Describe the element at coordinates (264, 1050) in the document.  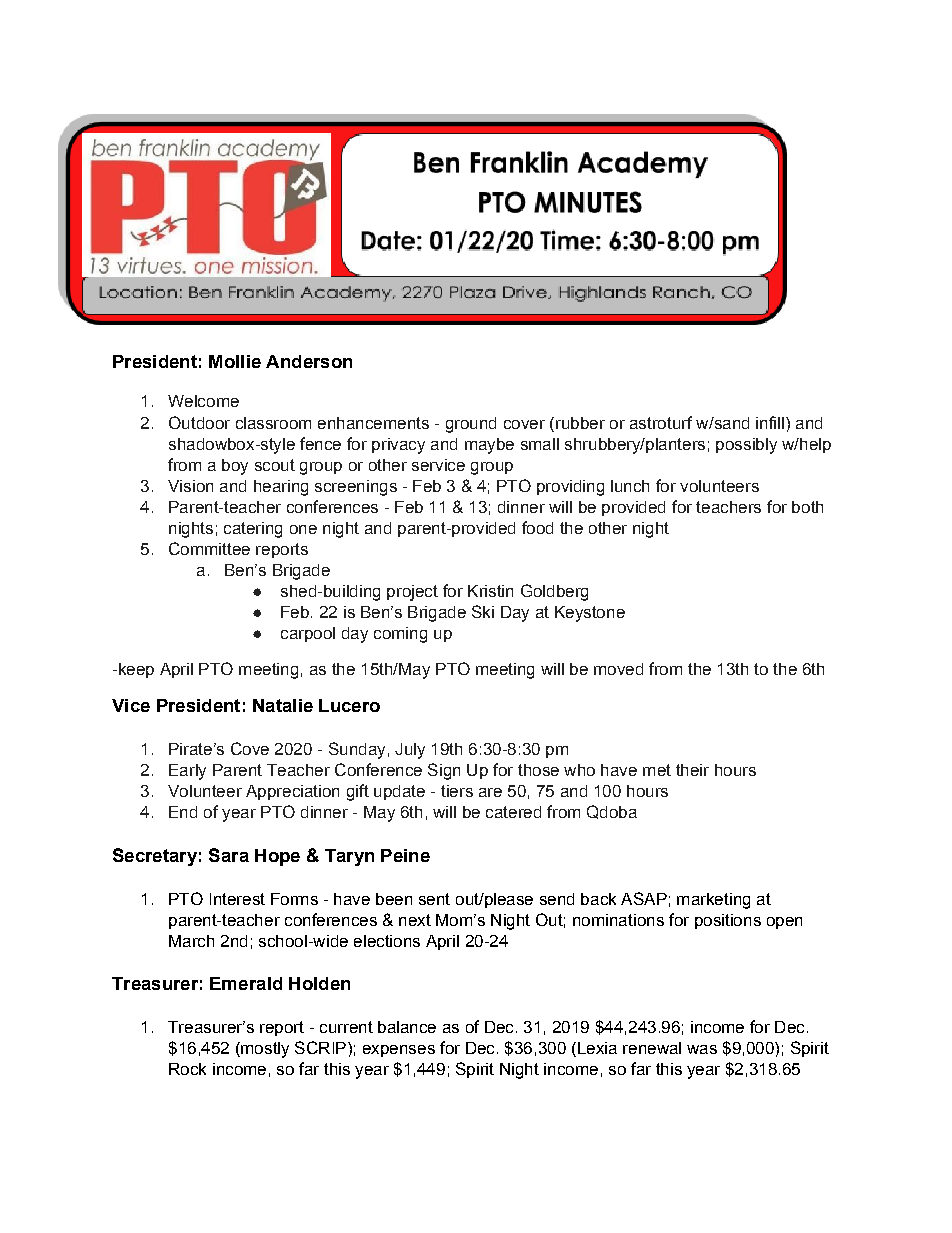
I see `mostly` at that location.
